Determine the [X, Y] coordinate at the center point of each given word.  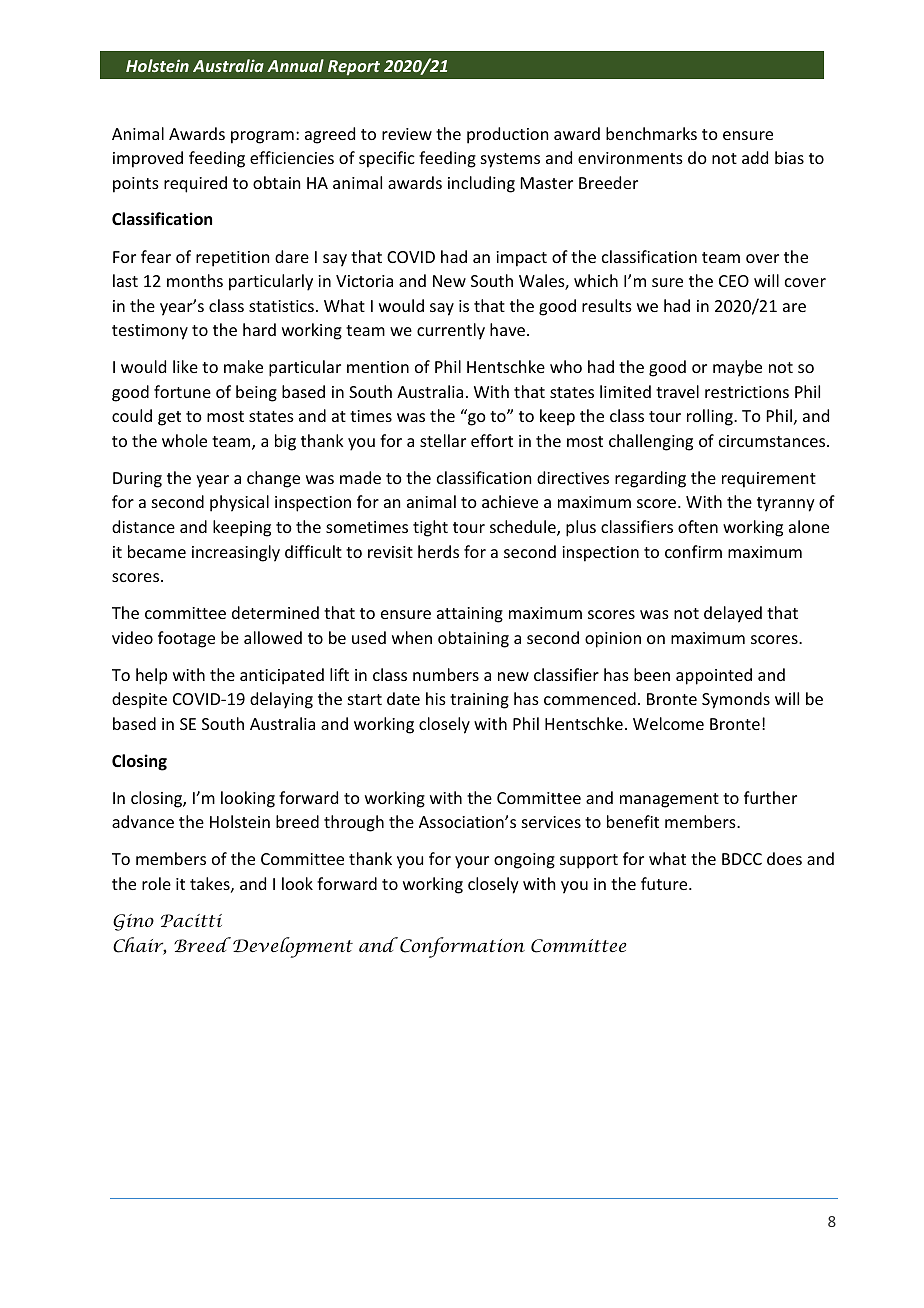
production [507, 135]
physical [239, 503]
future [665, 883]
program [262, 137]
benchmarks [651, 133]
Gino [133, 922]
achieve [510, 501]
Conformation [462, 947]
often [698, 526]
